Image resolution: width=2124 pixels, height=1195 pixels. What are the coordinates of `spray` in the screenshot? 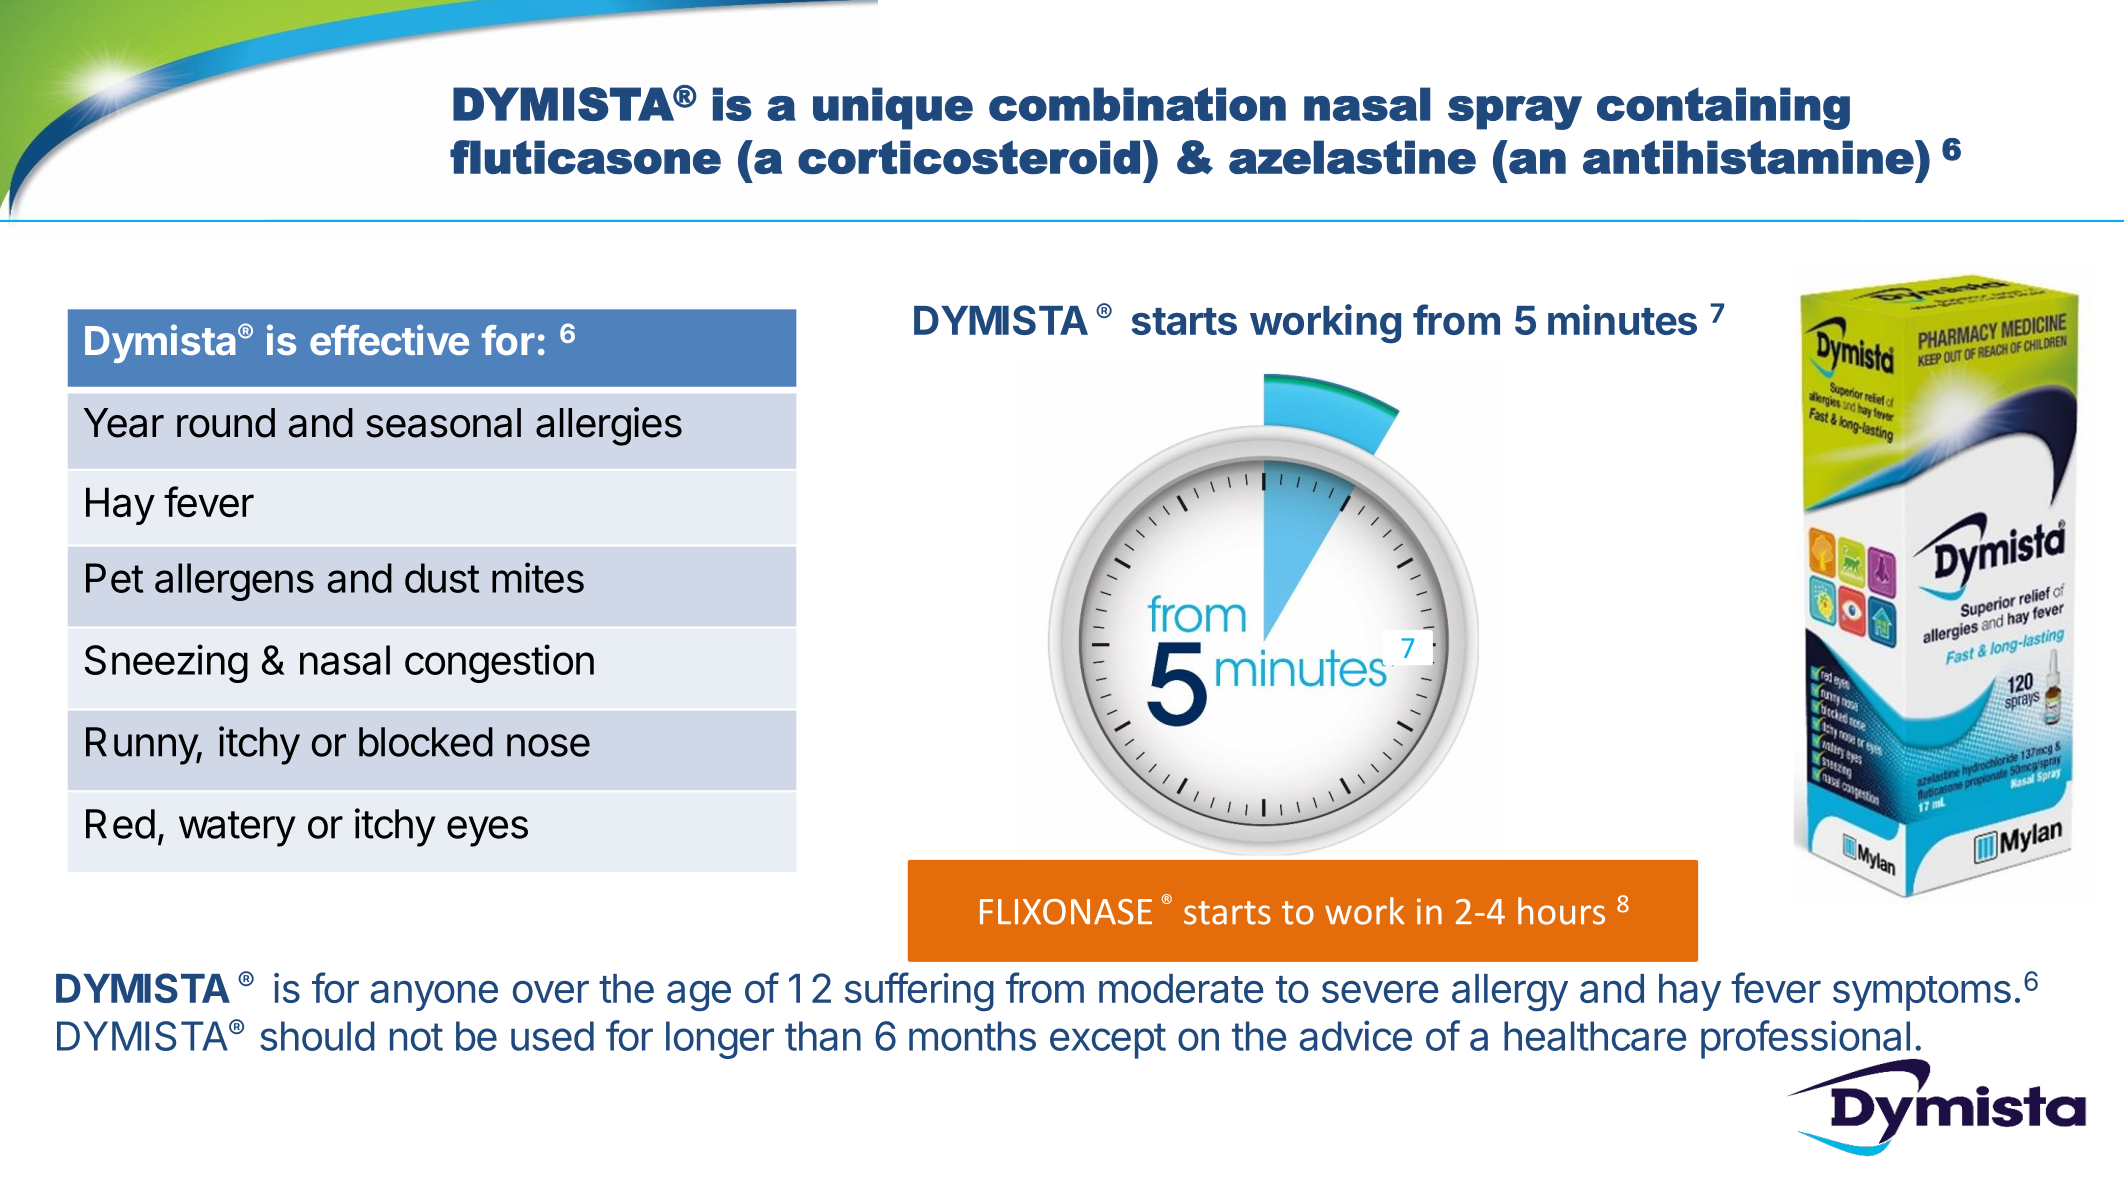 It's located at (1515, 113).
